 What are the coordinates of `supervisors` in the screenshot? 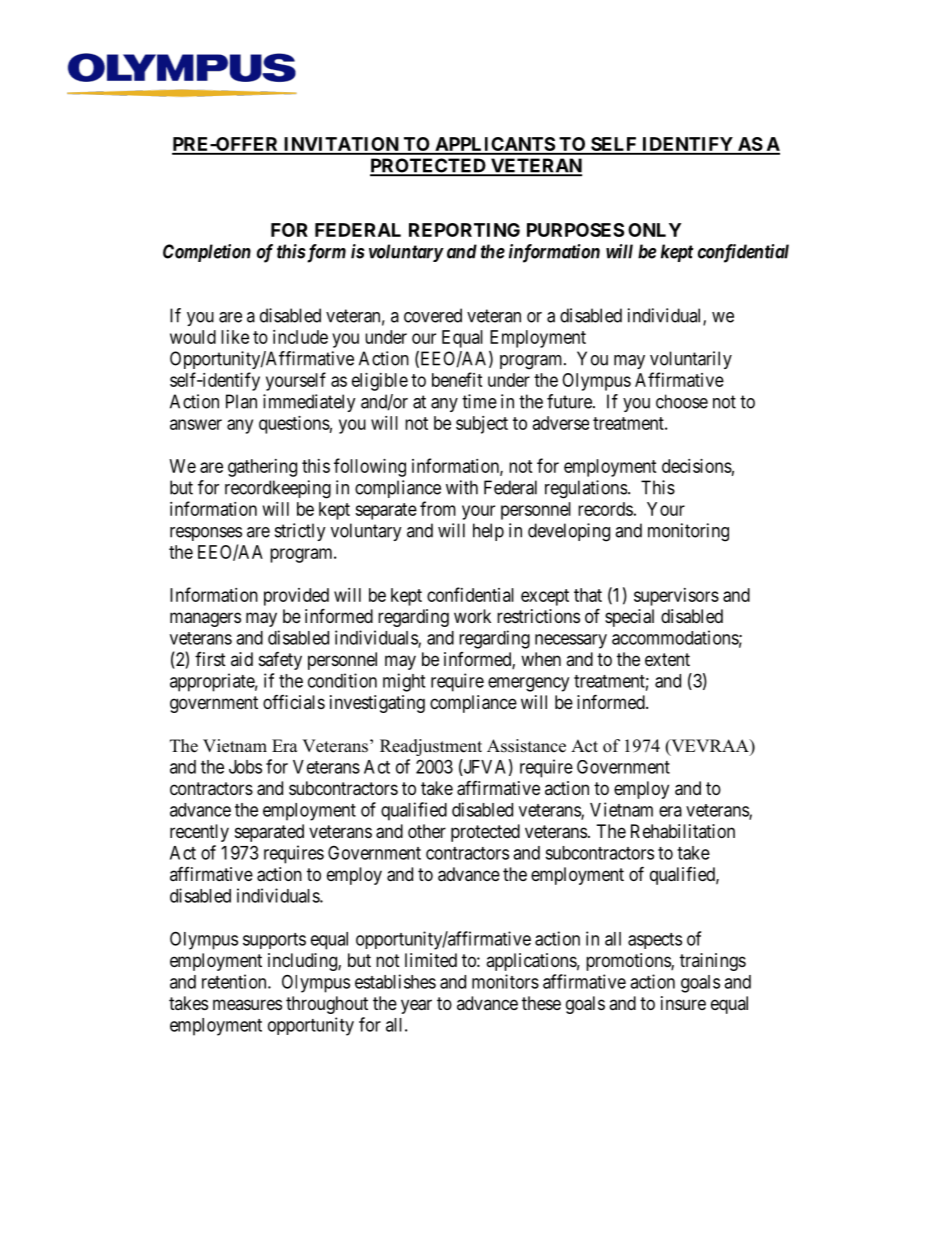 It's located at (676, 597).
